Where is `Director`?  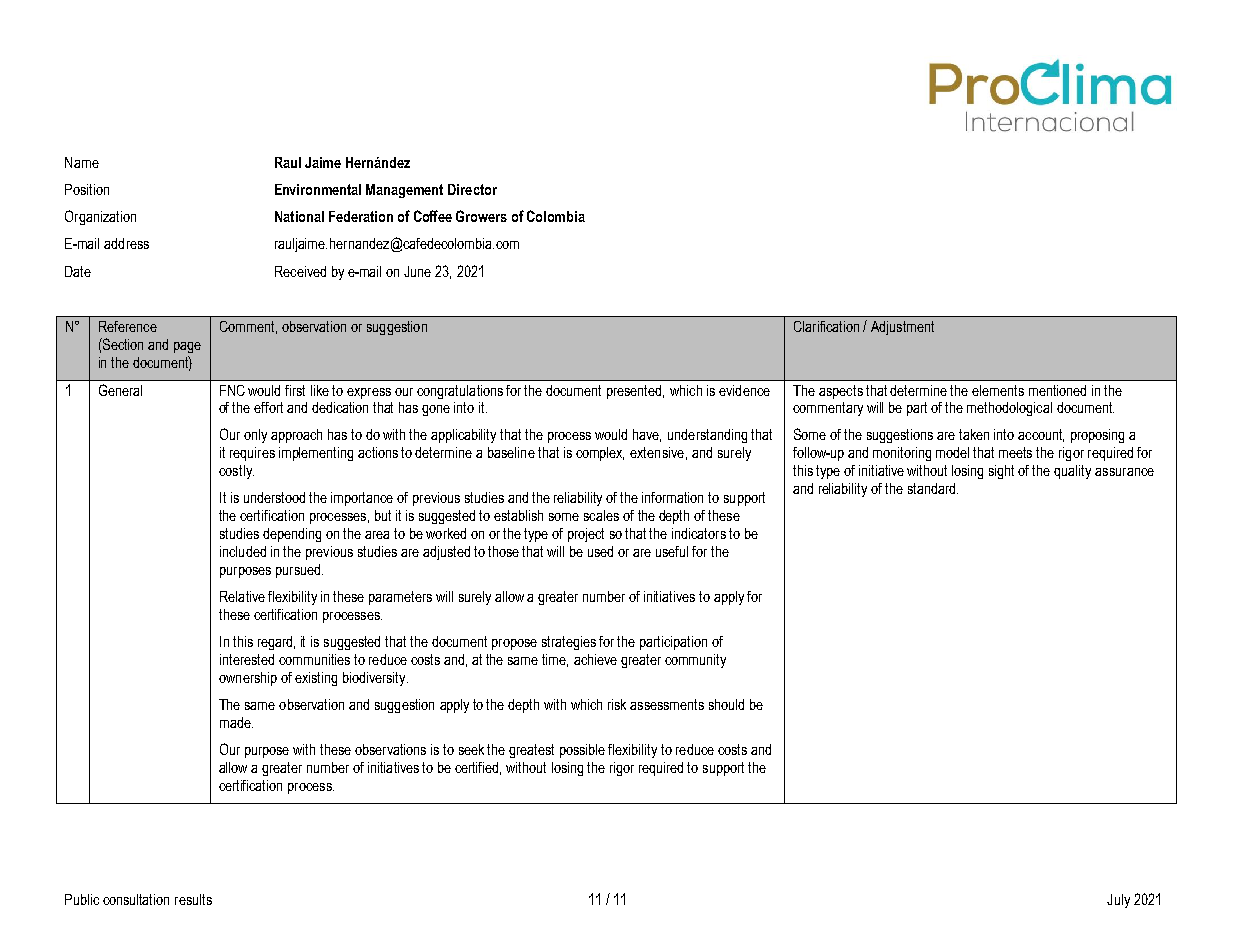
Director is located at coordinates (472, 189).
